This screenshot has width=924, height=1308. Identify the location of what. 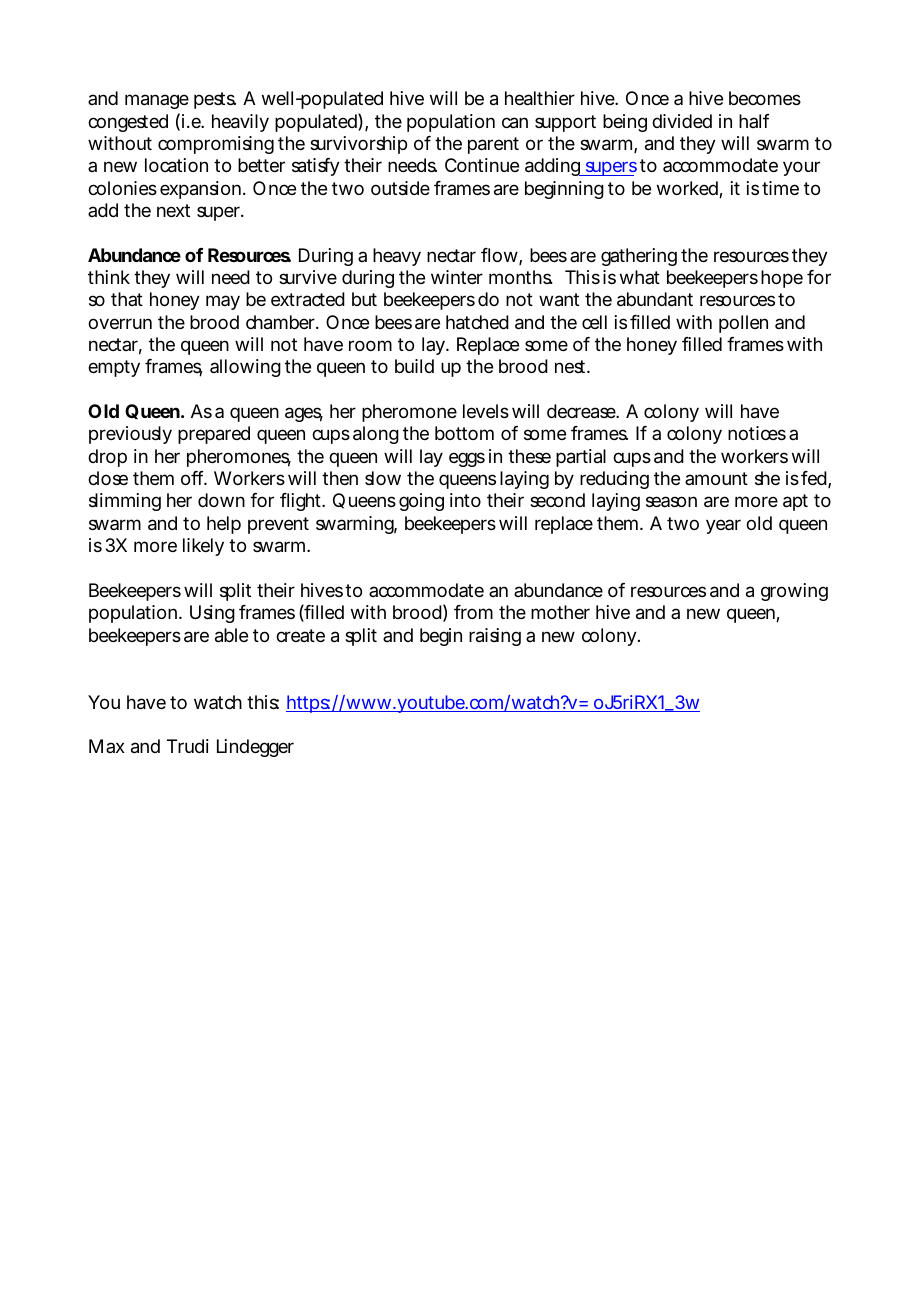
(640, 277).
